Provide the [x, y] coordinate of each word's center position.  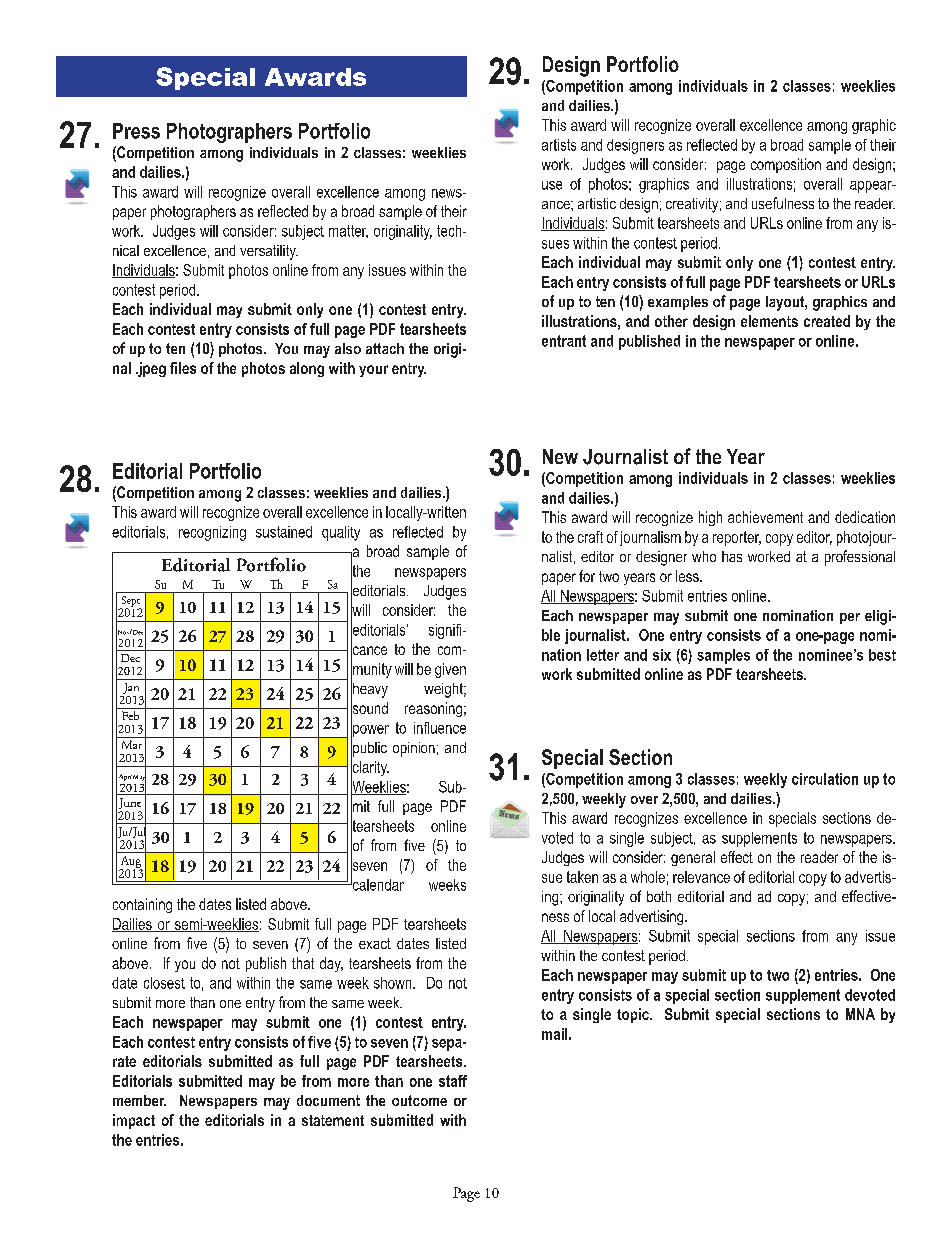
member [139, 1100]
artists [559, 145]
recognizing [212, 533]
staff [453, 1081]
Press [136, 131]
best [882, 655]
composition [786, 165]
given [450, 670]
